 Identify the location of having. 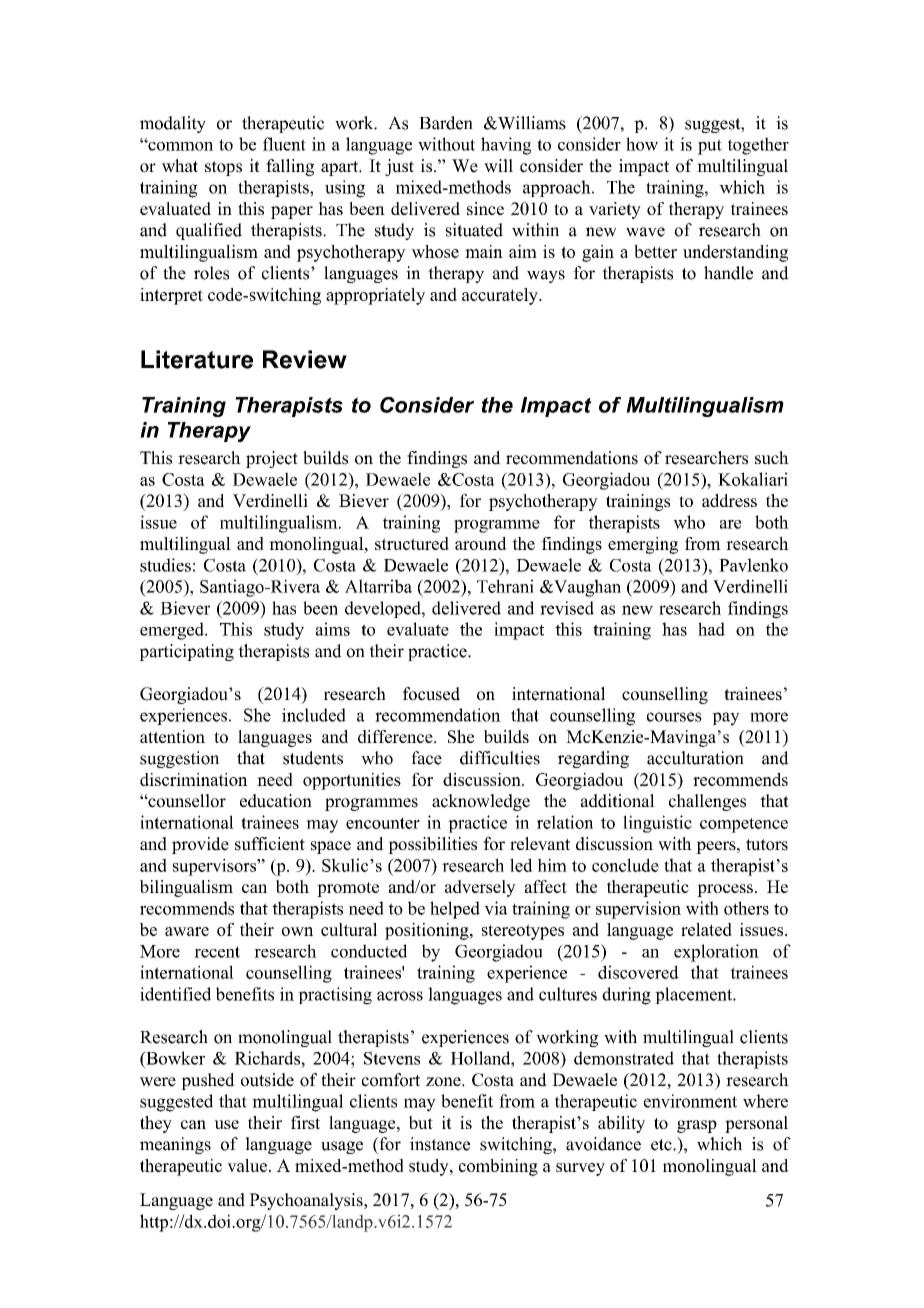
(506, 146).
